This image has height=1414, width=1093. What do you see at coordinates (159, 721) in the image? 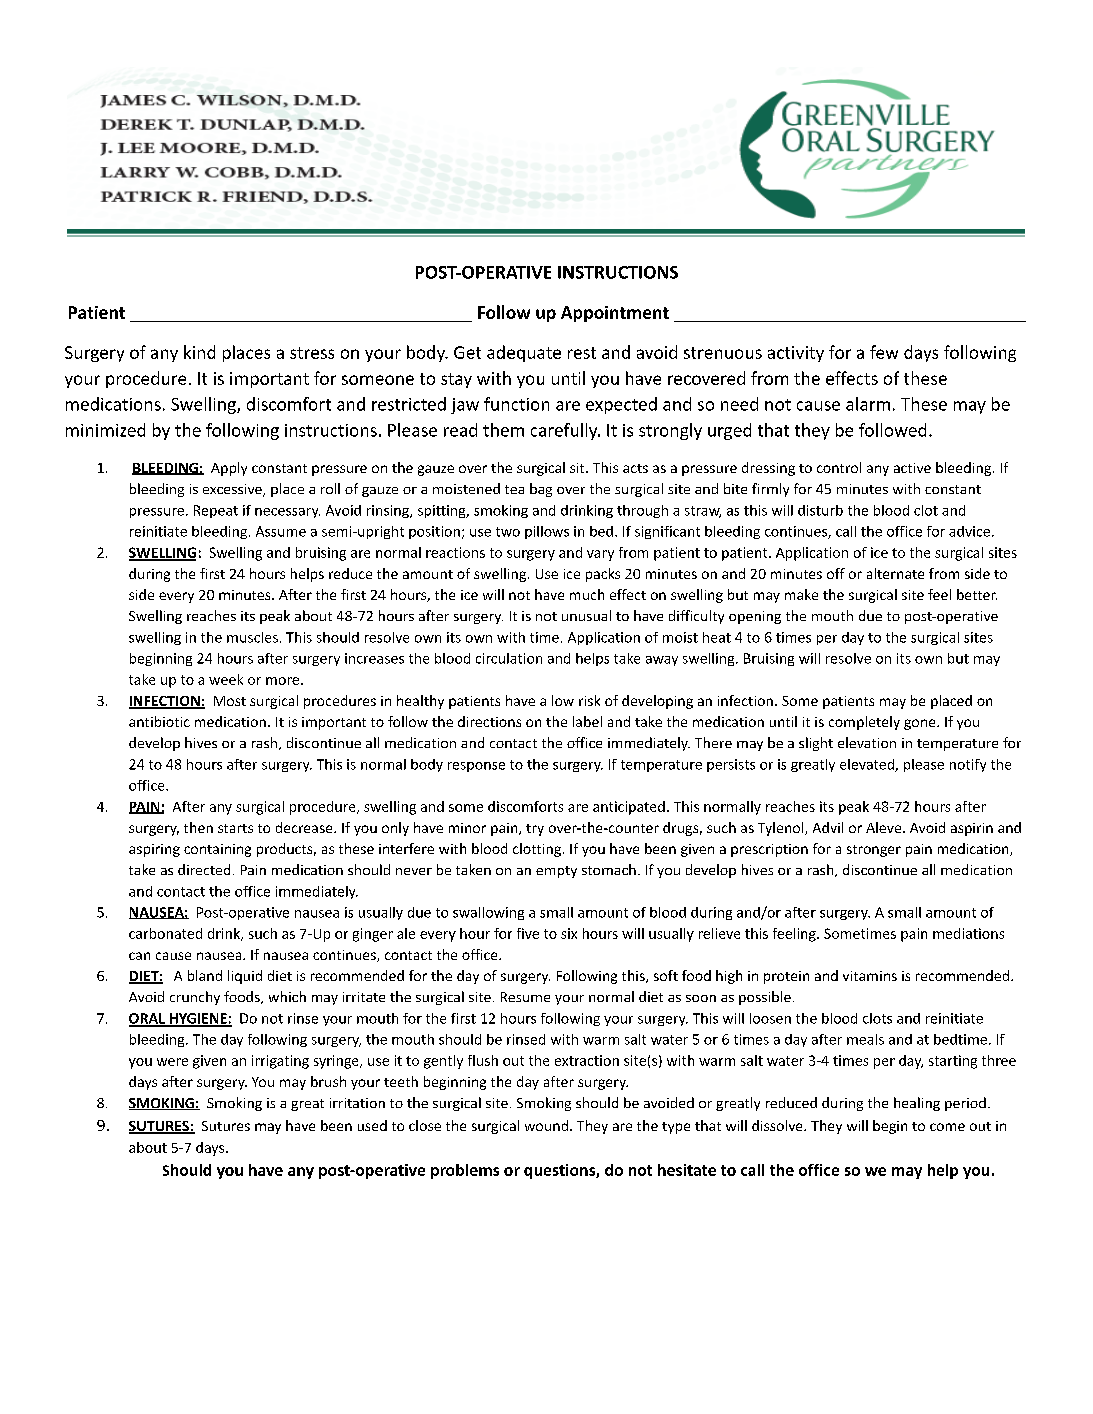
I see `antibiotic` at bounding box center [159, 721].
